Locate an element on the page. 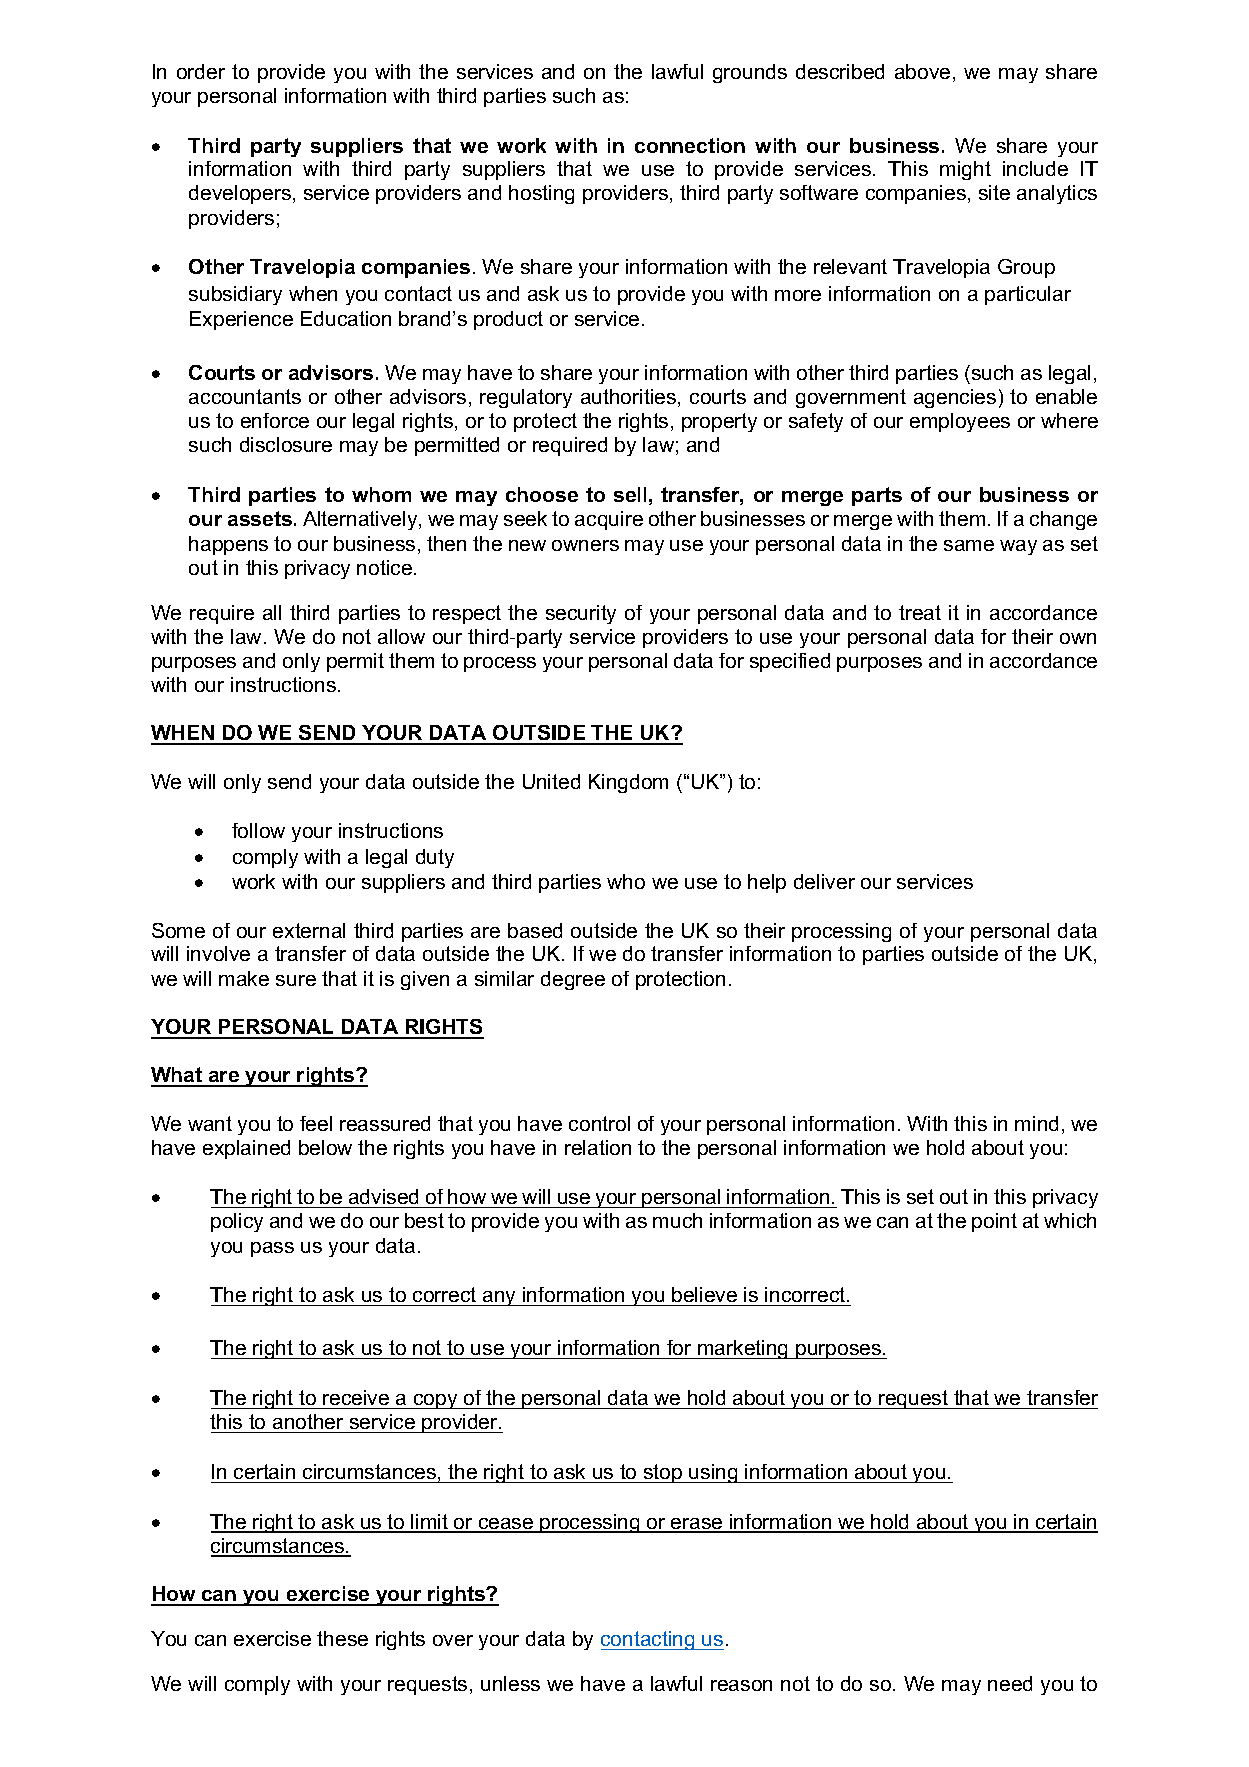  deliver is located at coordinates (824, 881).
